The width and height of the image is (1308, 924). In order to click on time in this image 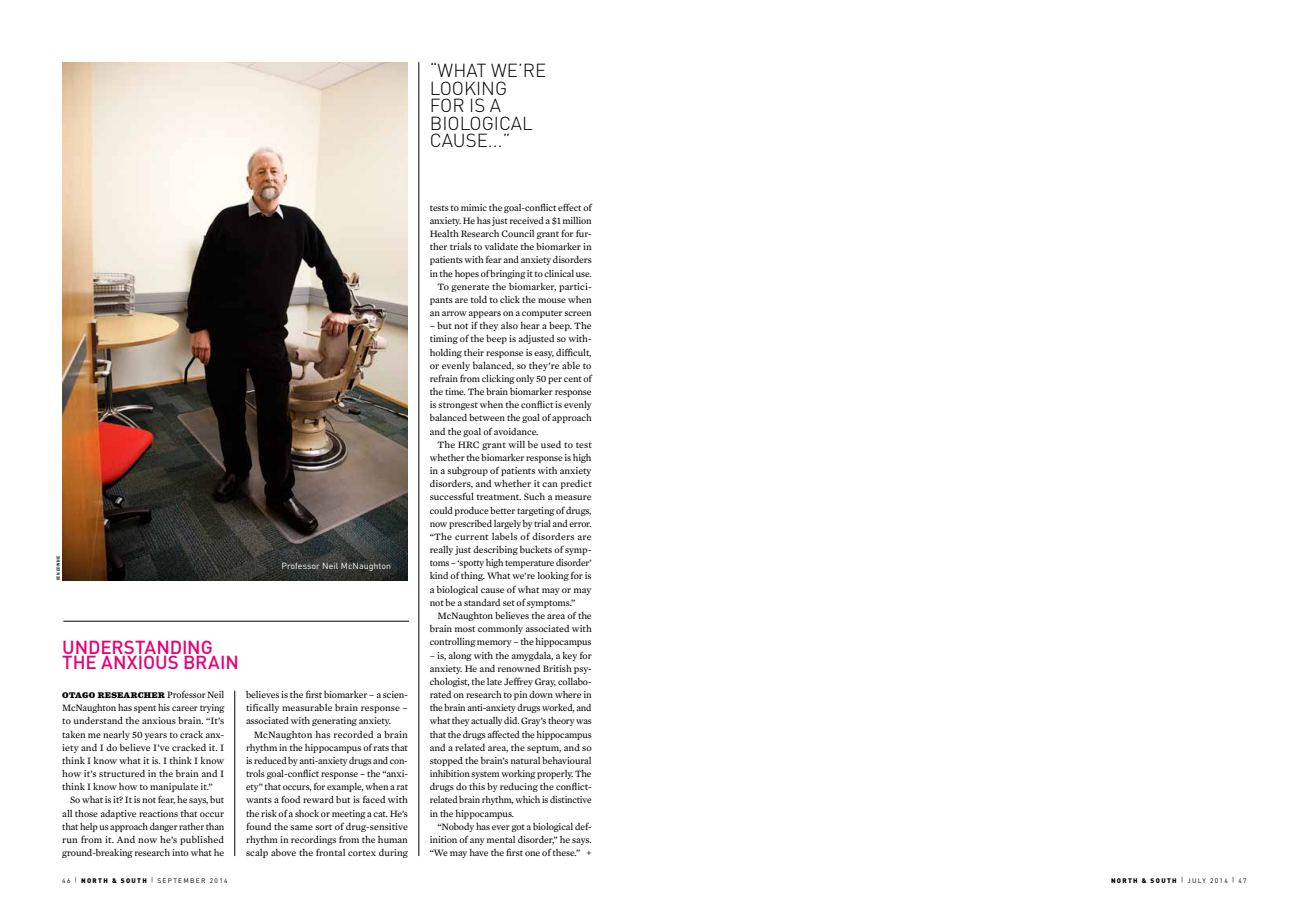, I will do `click(455, 391)`.
